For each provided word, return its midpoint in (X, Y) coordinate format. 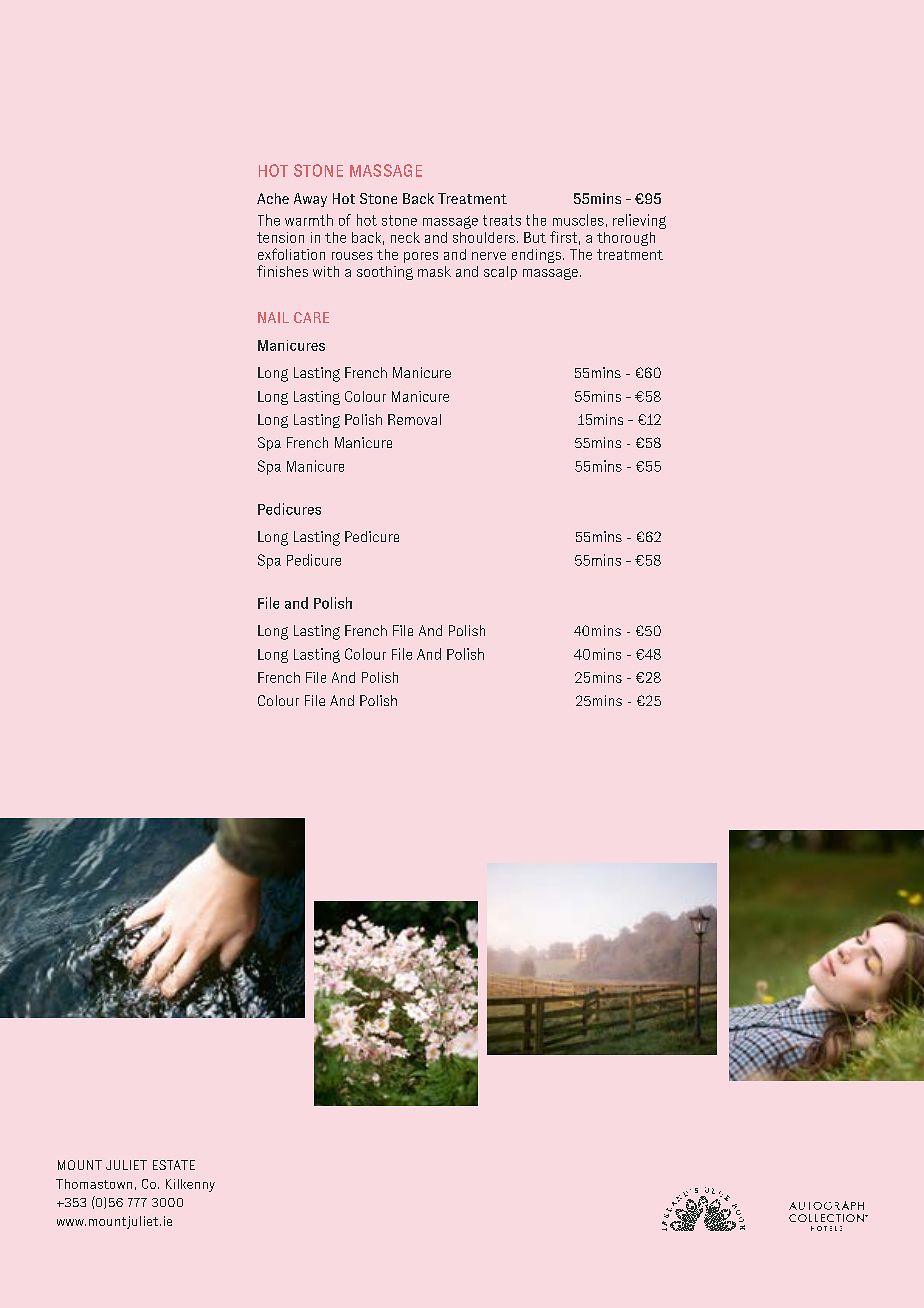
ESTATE (174, 1165)
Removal (414, 419)
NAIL (273, 317)
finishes (282, 271)
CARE (311, 317)
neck (405, 237)
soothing (385, 273)
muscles (578, 220)
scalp (500, 273)
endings (538, 256)
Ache (273, 198)
